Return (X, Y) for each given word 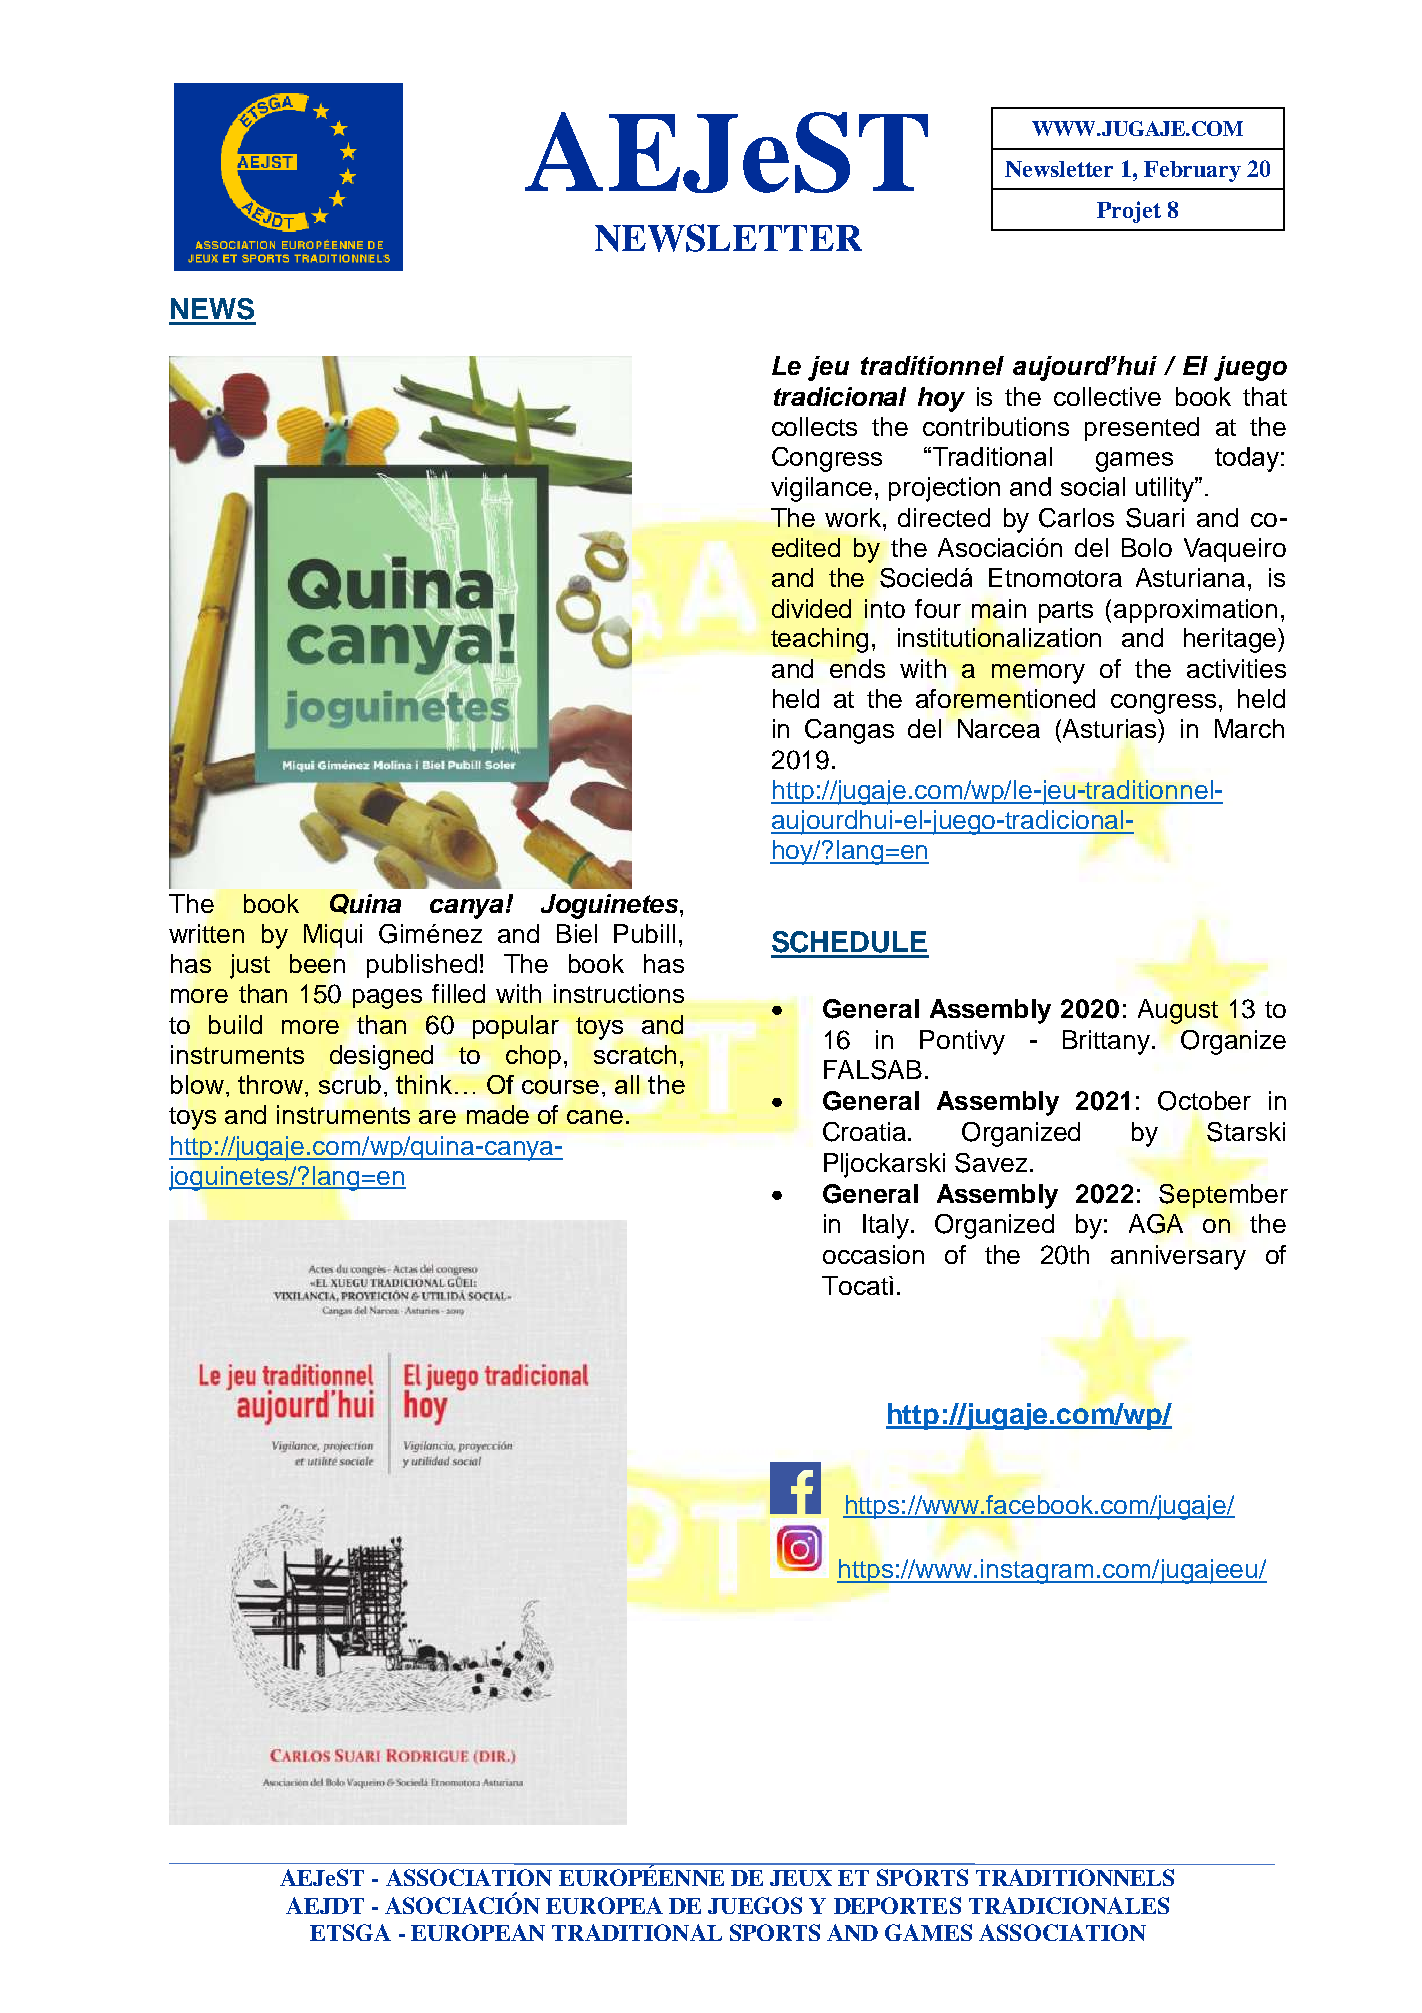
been (317, 963)
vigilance (821, 489)
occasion (873, 1254)
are (437, 1117)
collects (814, 426)
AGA (1156, 1224)
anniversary (1178, 1257)
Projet (1129, 212)
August (1178, 1011)
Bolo (1147, 547)
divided (811, 608)
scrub (350, 1084)
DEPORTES (897, 1905)
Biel (577, 933)
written (206, 933)
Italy (886, 1226)
